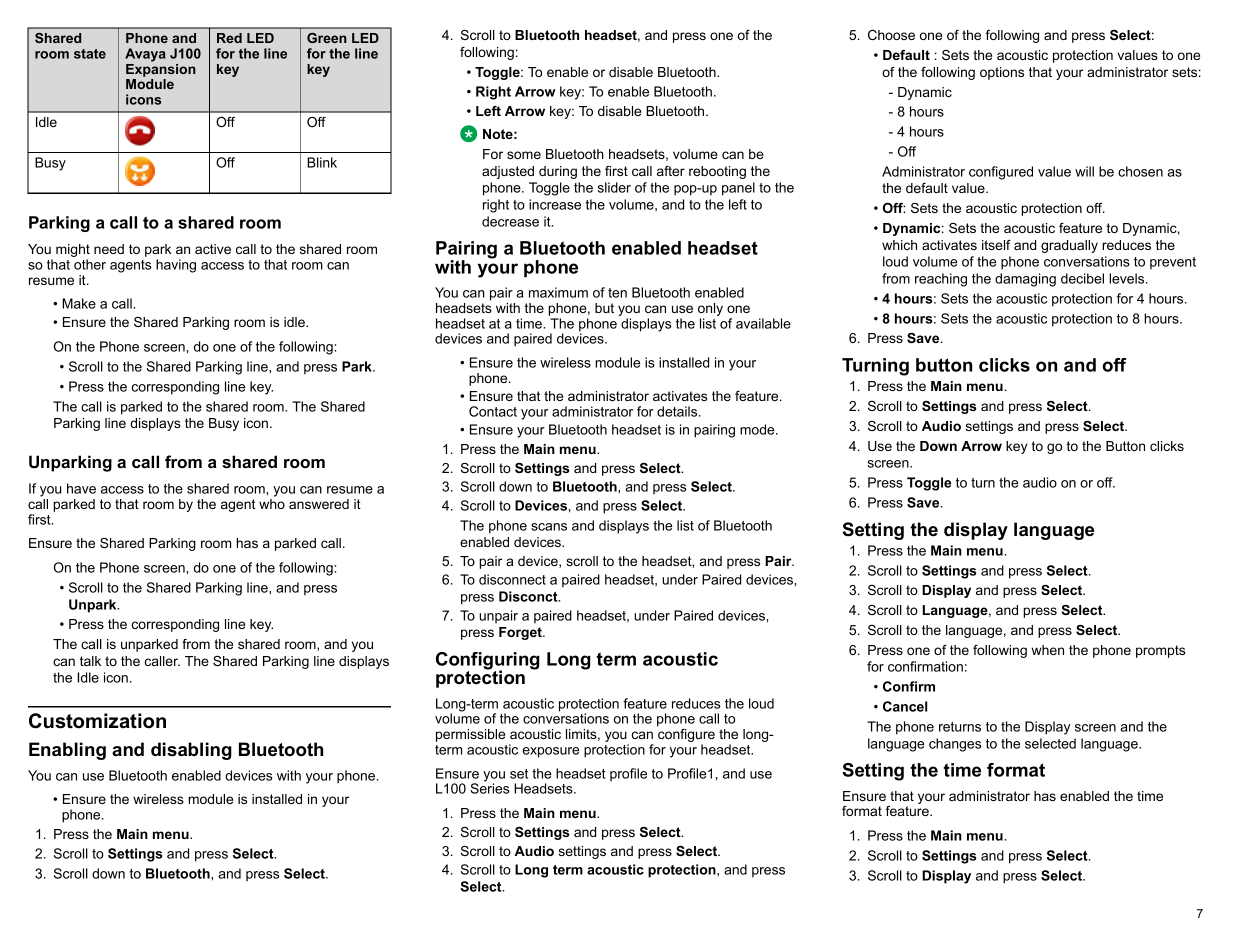  I want to click on scans, so click(549, 527).
